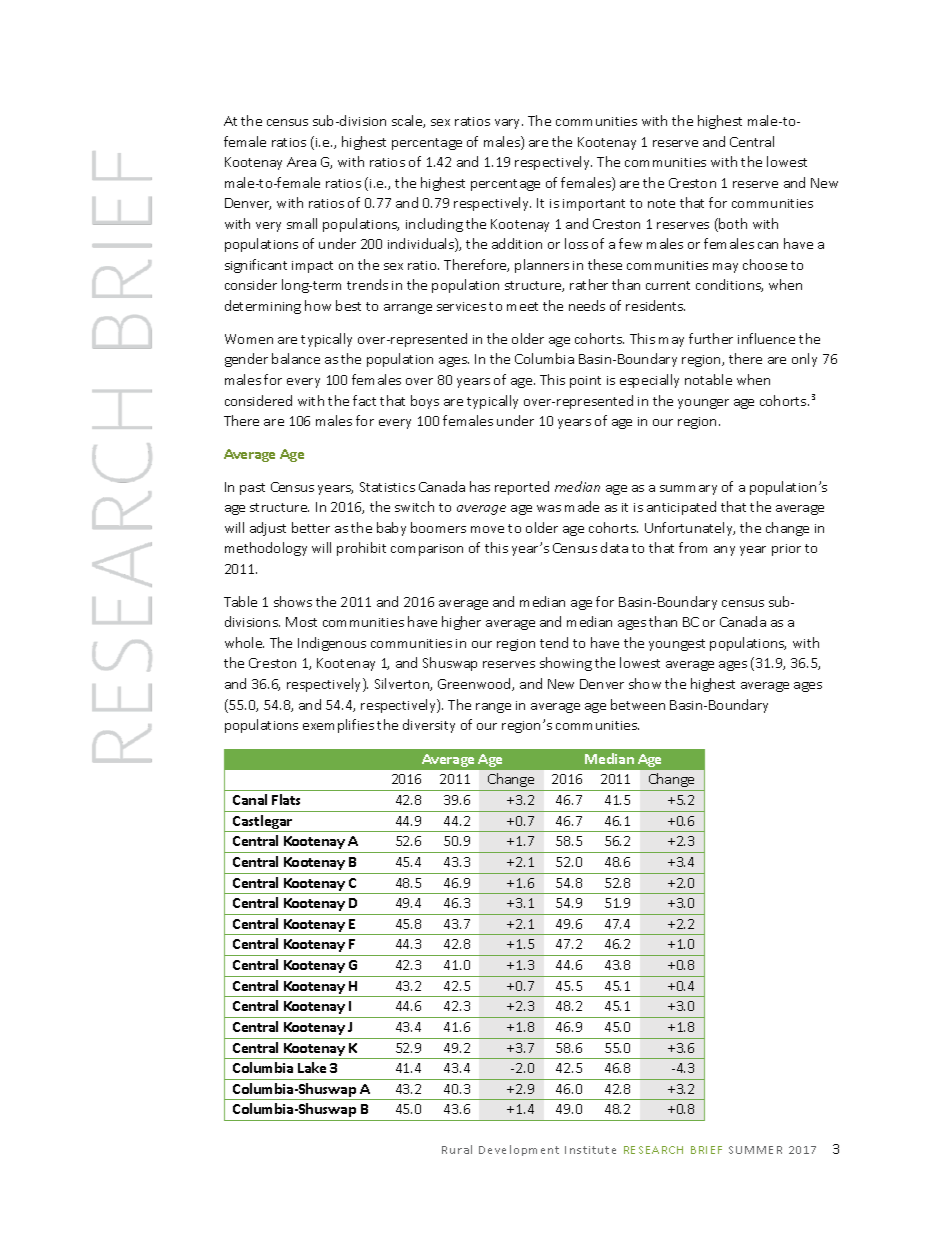 Image resolution: width=952 pixels, height=1233 pixels. I want to click on meet, so click(522, 306).
